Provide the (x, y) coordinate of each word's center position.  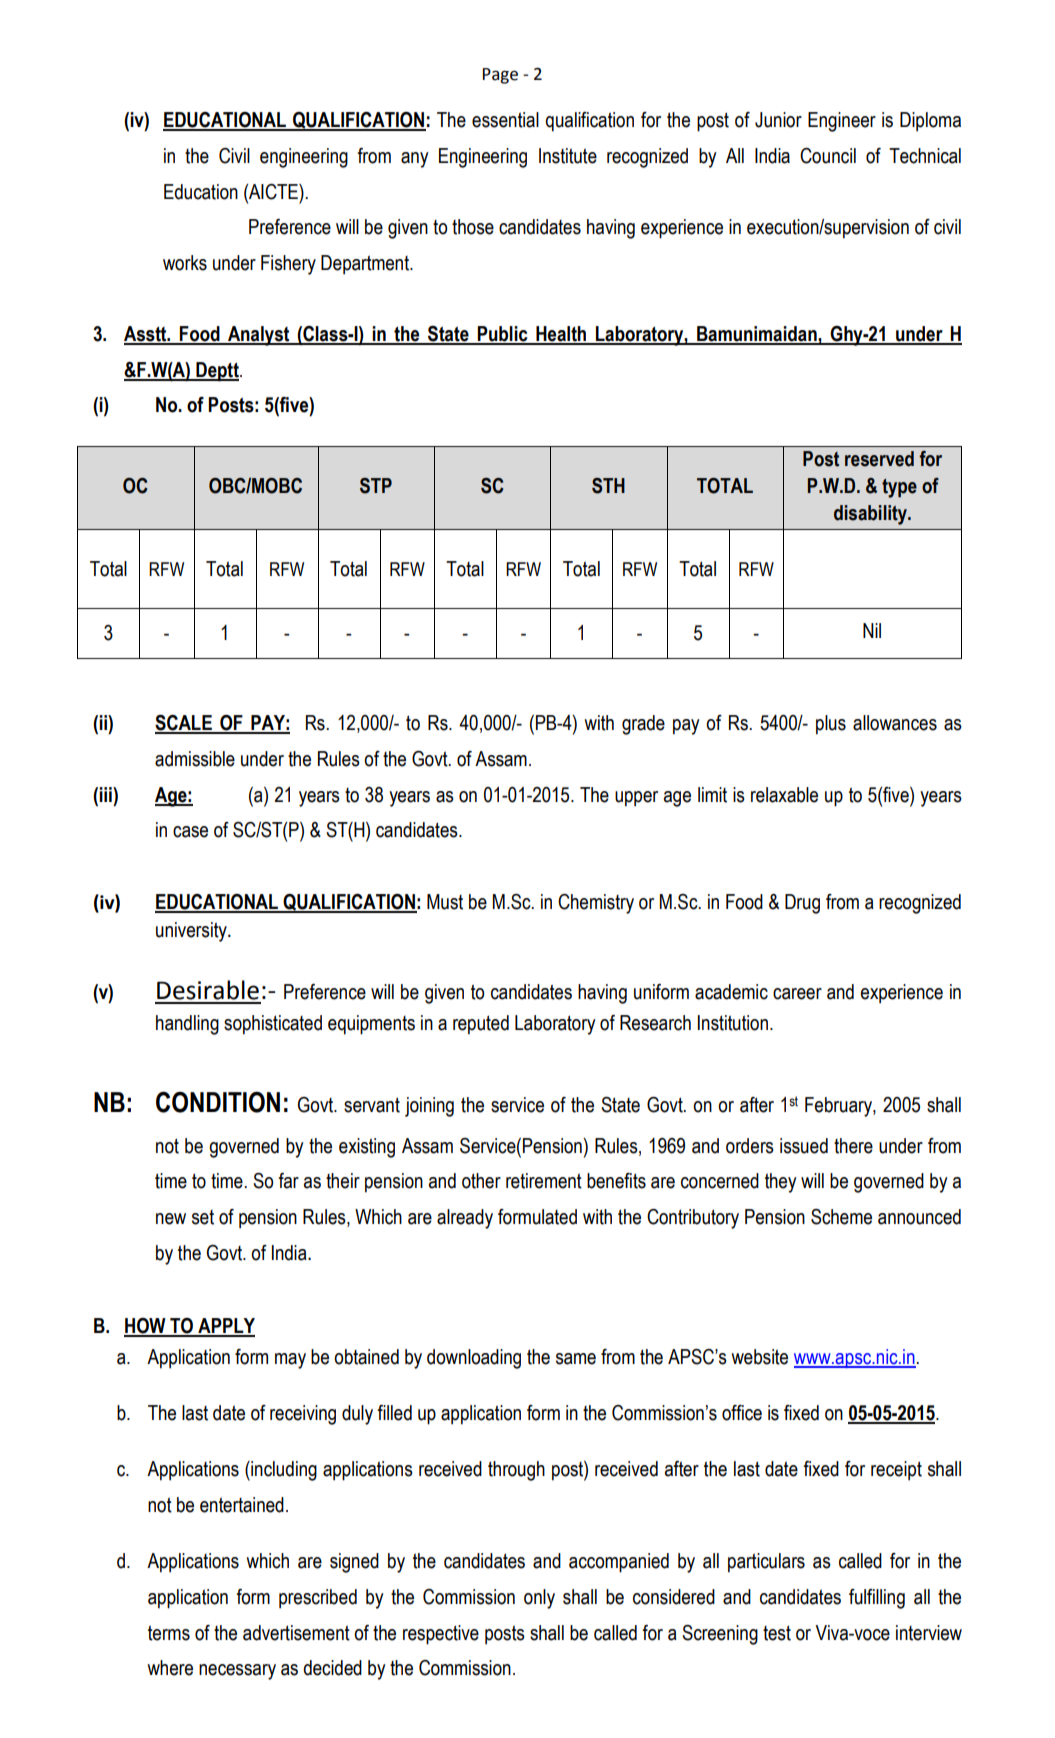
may (290, 1361)
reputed (481, 1025)
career (797, 994)
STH (608, 486)
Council (828, 156)
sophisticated (273, 1025)
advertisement (296, 1633)
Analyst (259, 336)
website (759, 1357)
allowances (895, 723)
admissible (195, 759)
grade (643, 725)
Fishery (288, 265)
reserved (879, 459)
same (576, 1359)
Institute (568, 156)
